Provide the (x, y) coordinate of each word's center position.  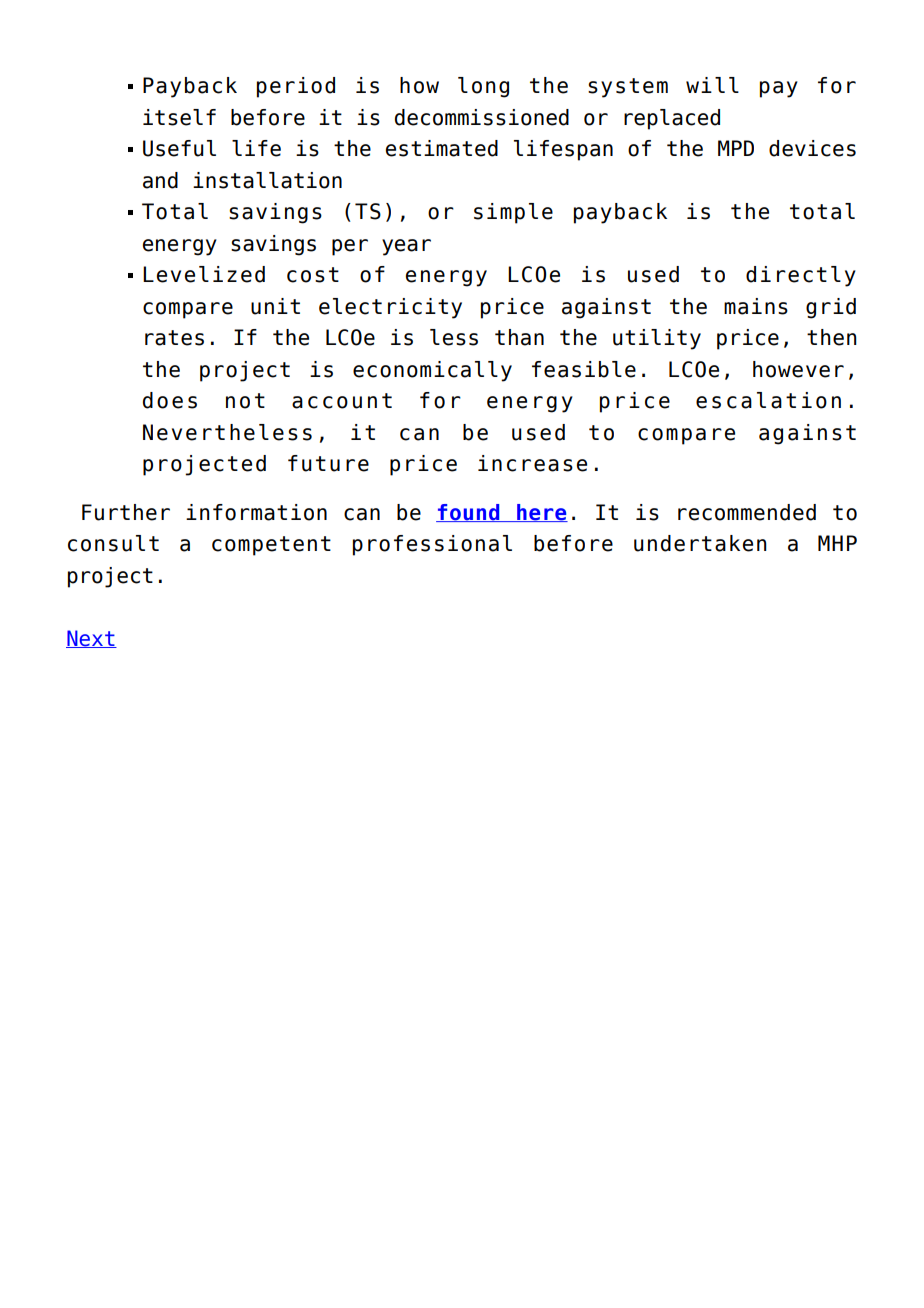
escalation (768, 400)
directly (801, 276)
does (170, 400)
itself (179, 117)
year (406, 247)
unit (275, 306)
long (483, 87)
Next (91, 639)
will (712, 85)
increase (532, 463)
